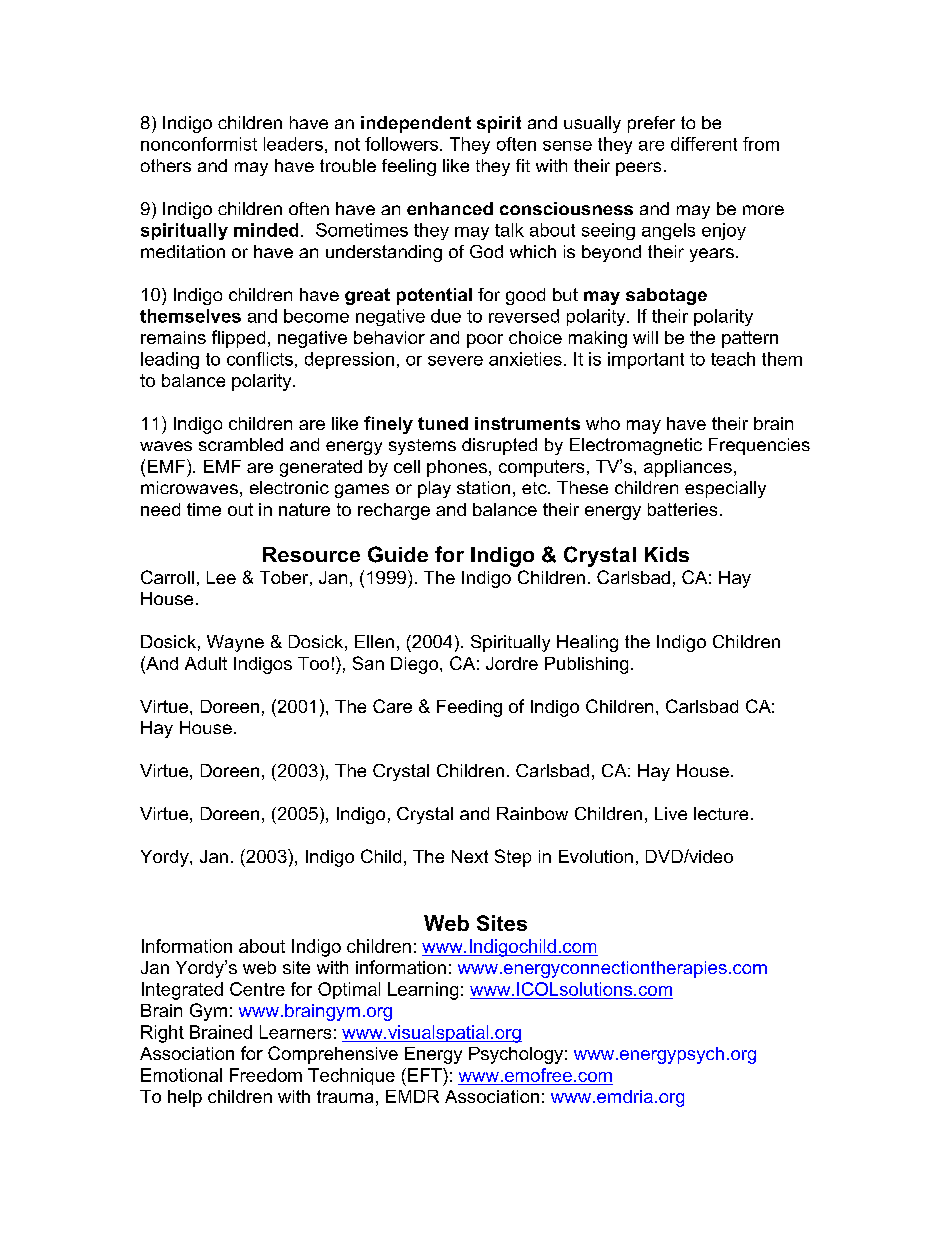  What do you see at coordinates (416, 665) in the image?
I see `Diego` at bounding box center [416, 665].
